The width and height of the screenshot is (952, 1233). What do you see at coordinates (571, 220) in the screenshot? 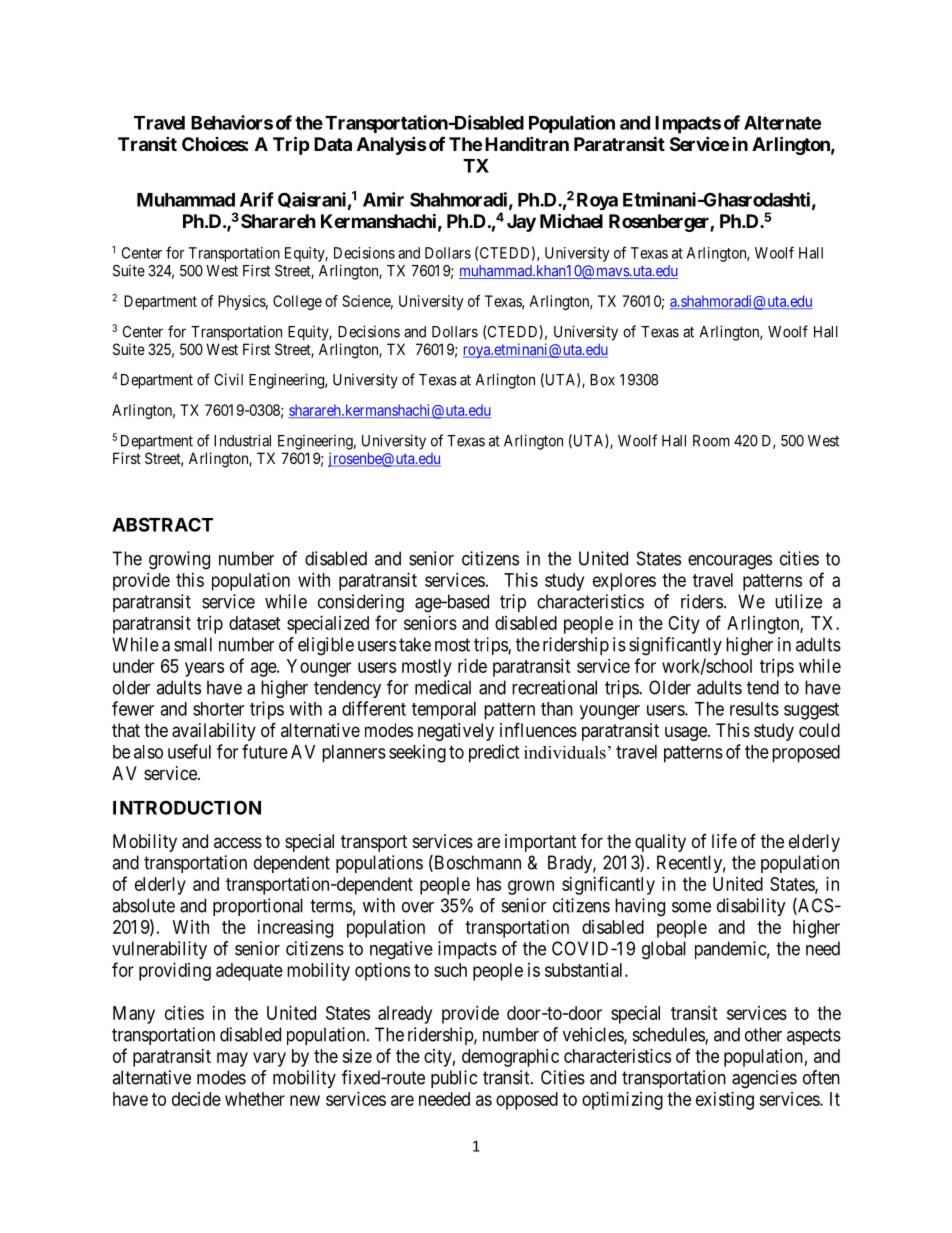
I see `Michael` at bounding box center [571, 220].
